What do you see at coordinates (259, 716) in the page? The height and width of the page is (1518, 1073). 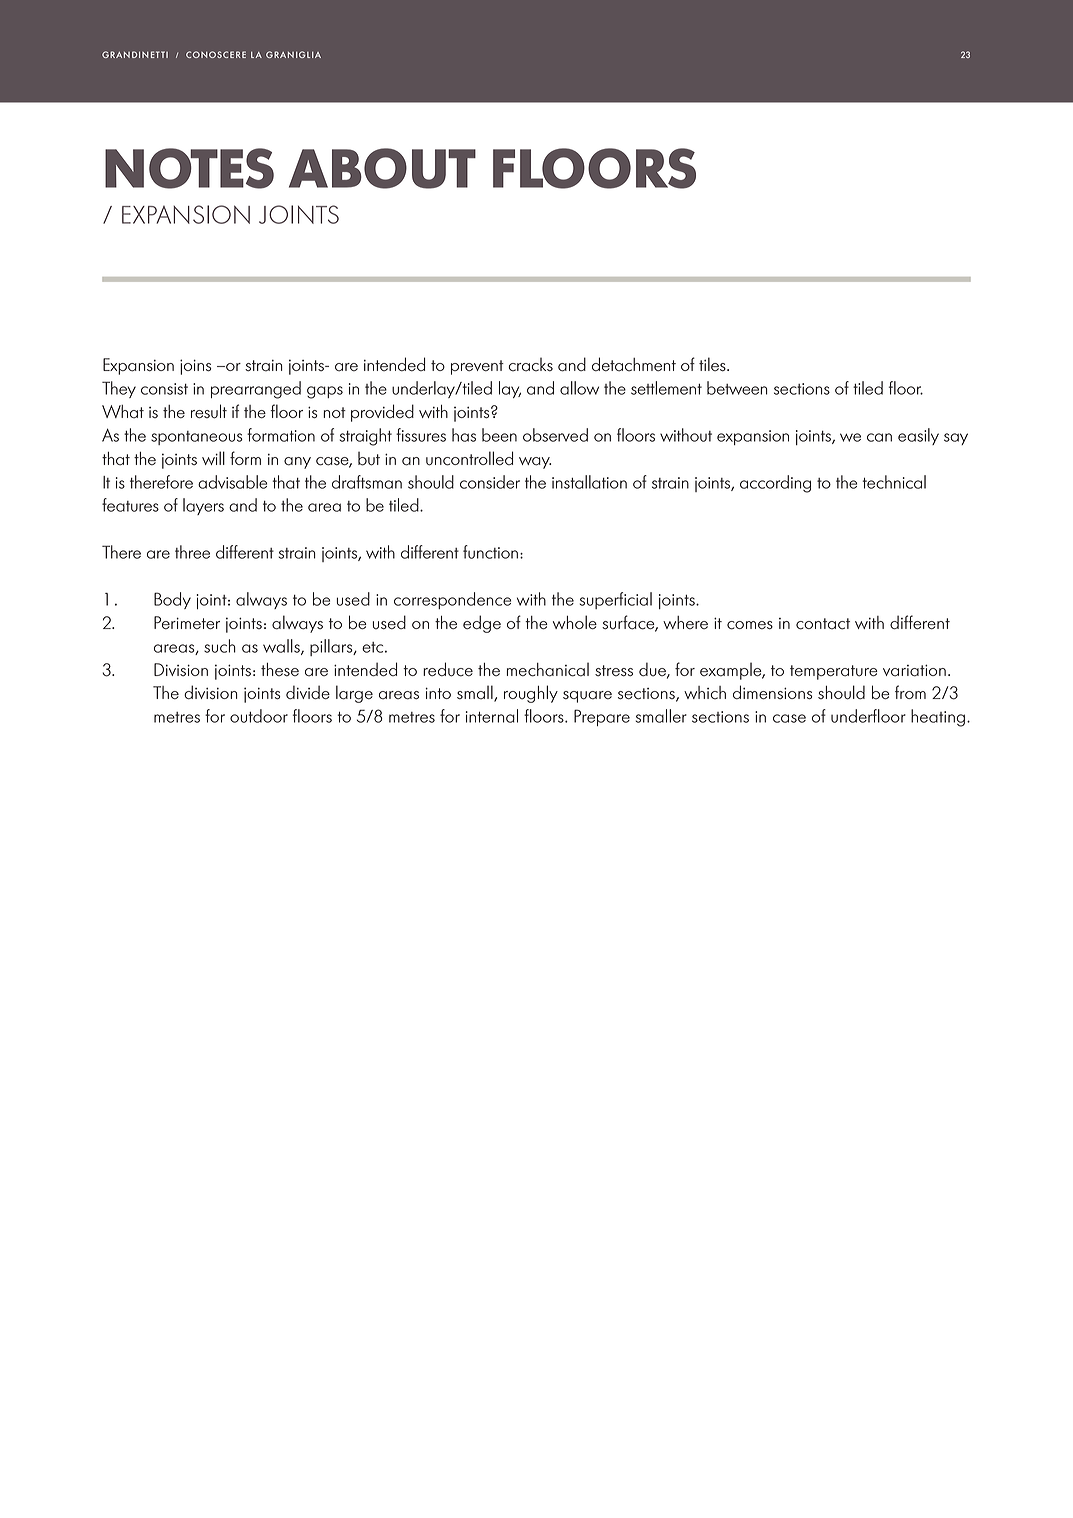 I see `outdoor` at bounding box center [259, 716].
